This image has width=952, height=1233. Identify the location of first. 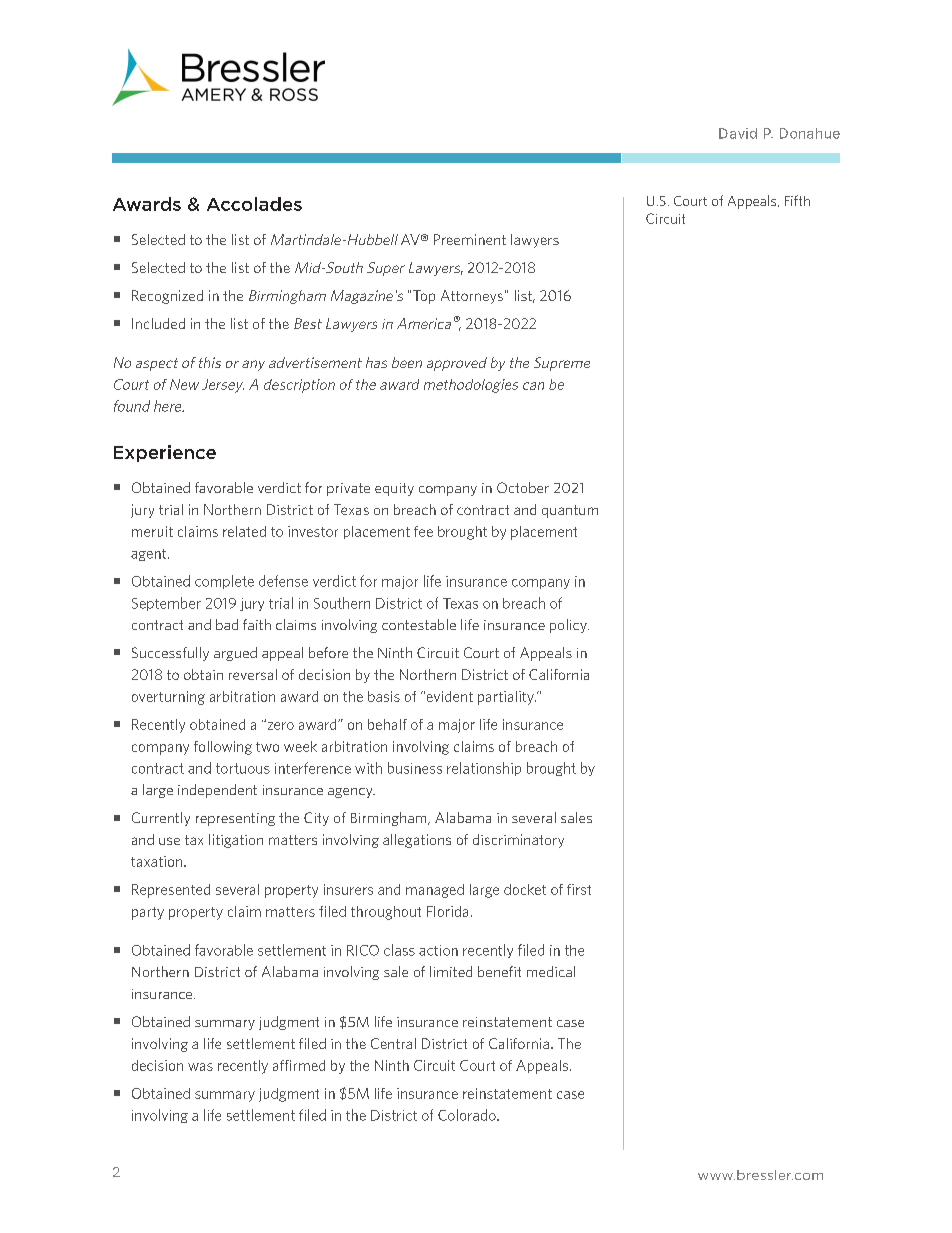
(579, 889).
